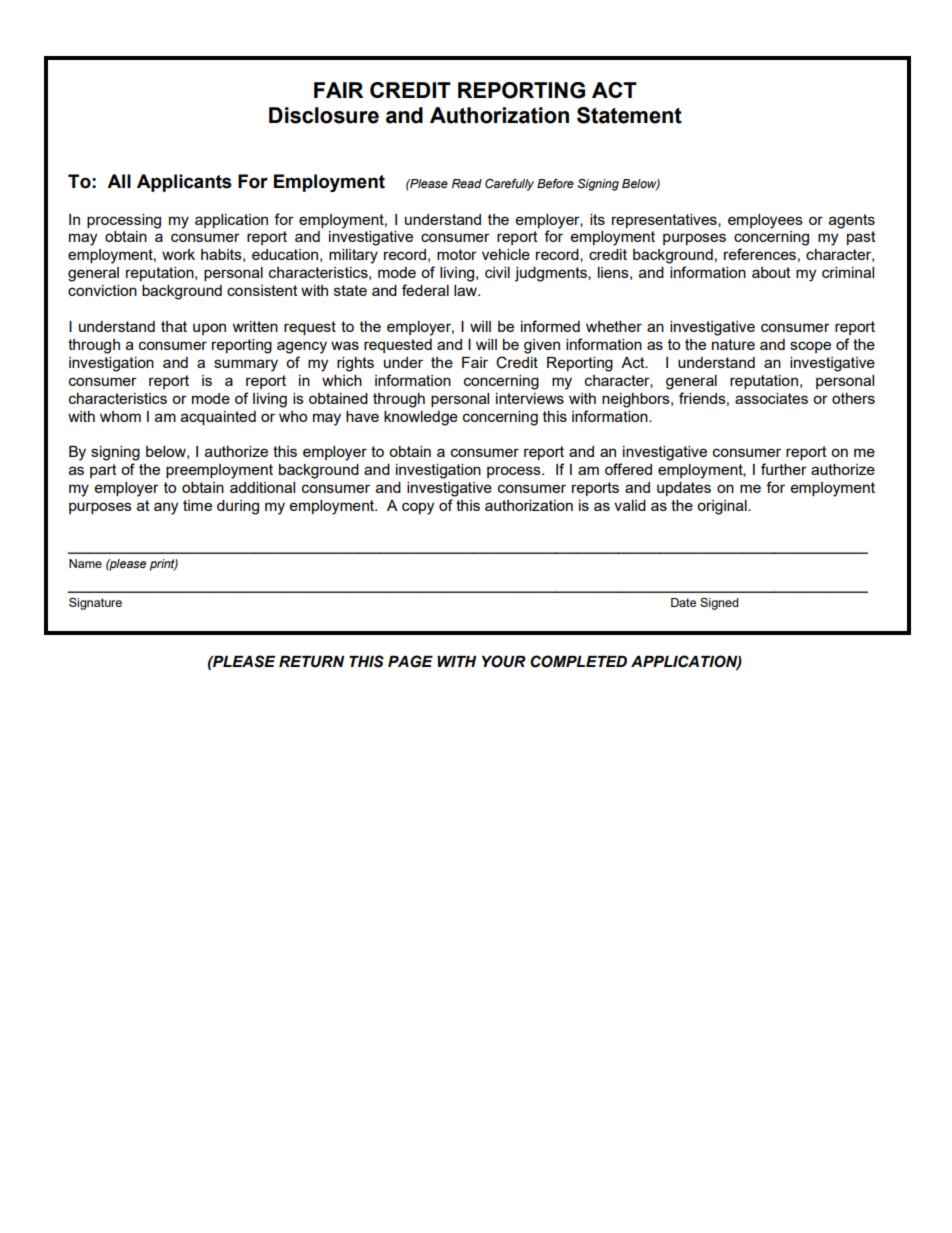  I want to click on YOUR, so click(504, 661).
